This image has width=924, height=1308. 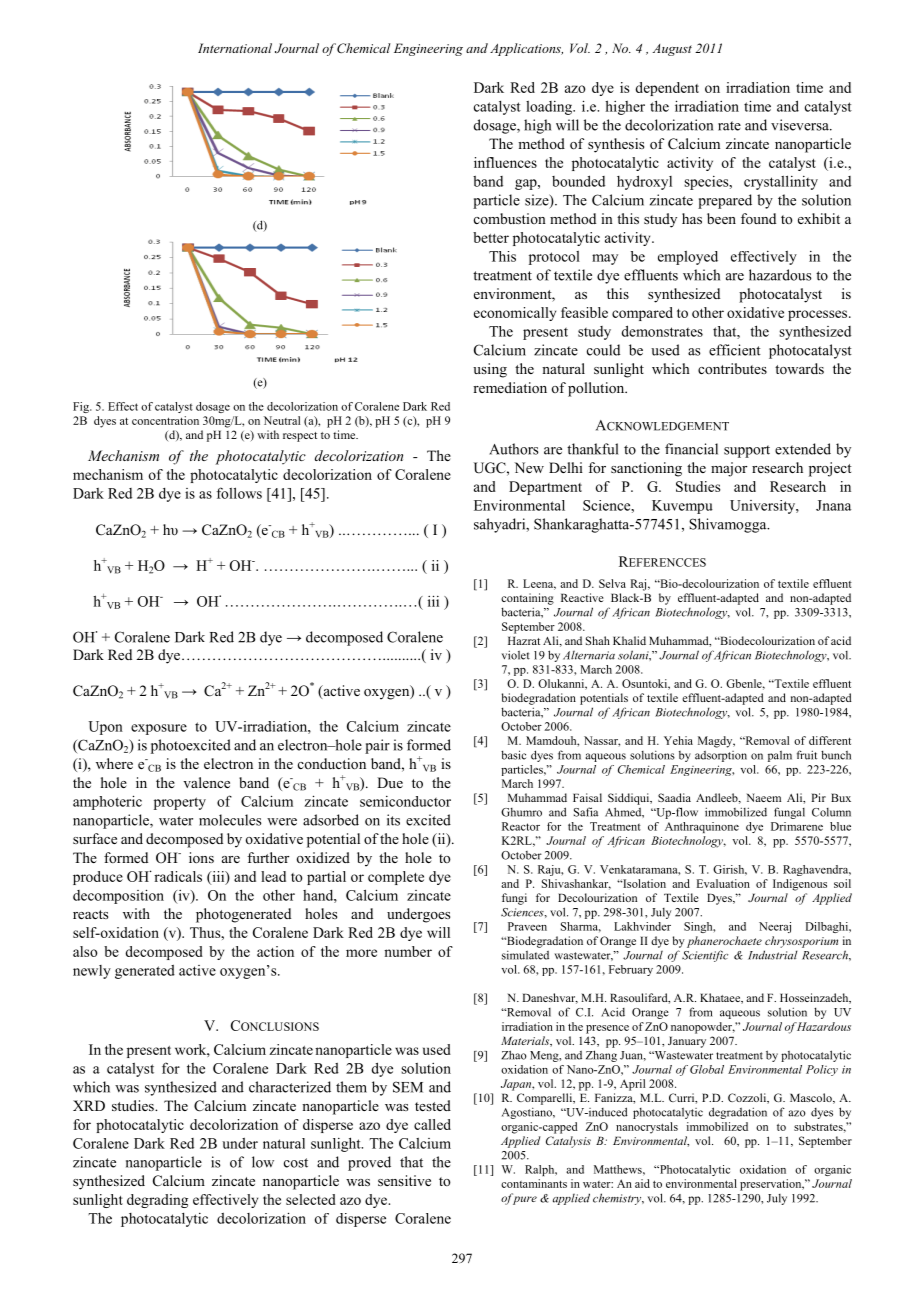 What do you see at coordinates (405, 801) in the image?
I see `semiconductor` at bounding box center [405, 801].
